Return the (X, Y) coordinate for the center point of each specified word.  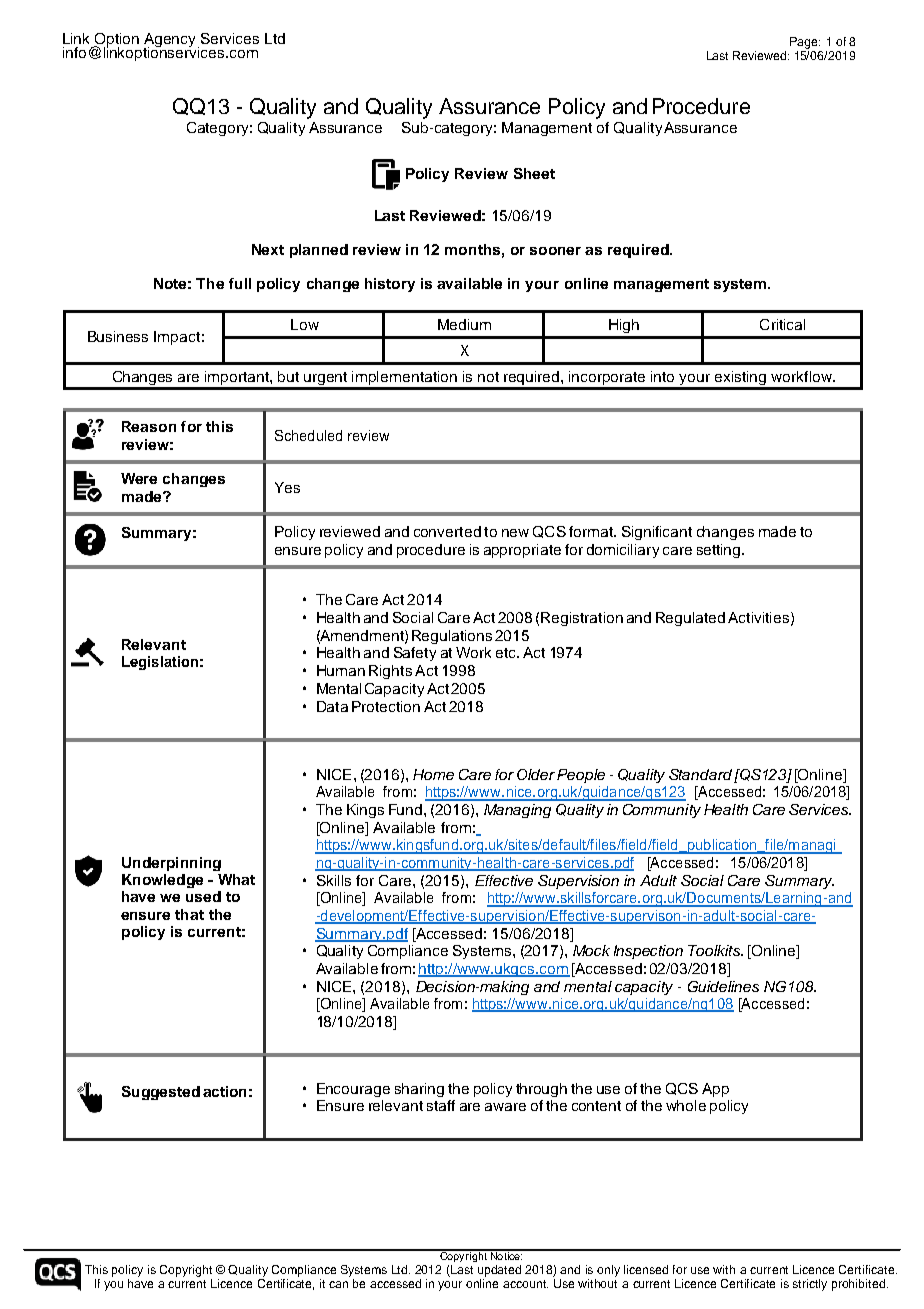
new (515, 533)
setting (720, 551)
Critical (782, 324)
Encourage (353, 1090)
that (189, 914)
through (541, 1090)
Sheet (534, 173)
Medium (464, 324)
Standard (700, 774)
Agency (171, 41)
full (240, 283)
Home (433, 774)
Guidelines (723, 986)
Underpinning (171, 864)
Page (805, 43)
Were (139, 478)
